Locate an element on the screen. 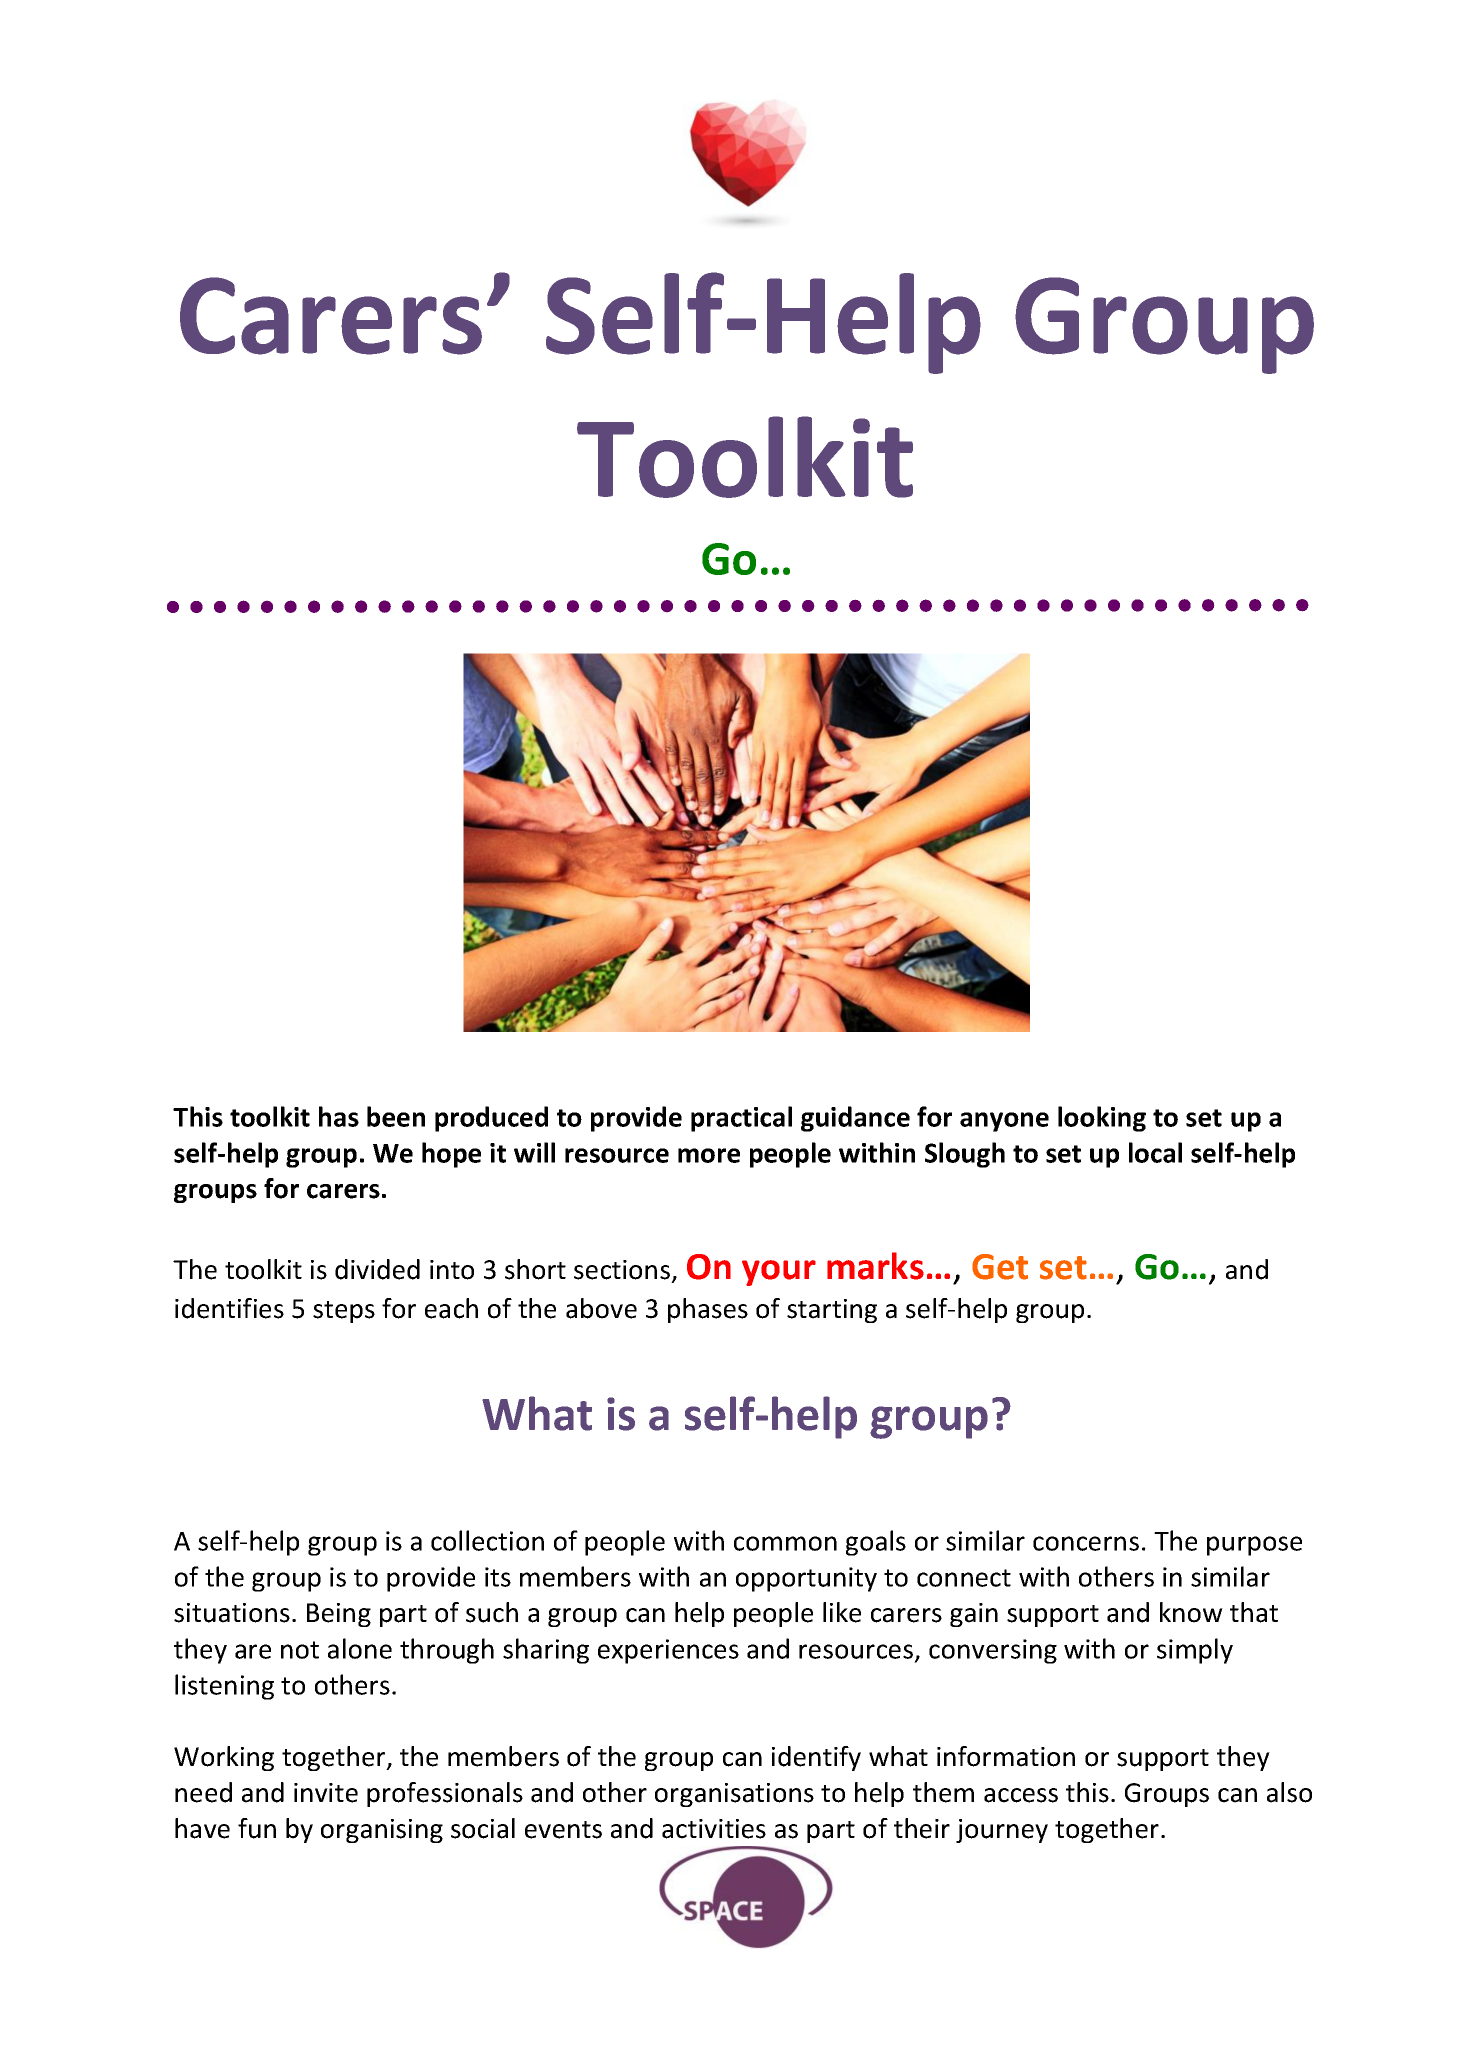  been is located at coordinates (396, 1116).
